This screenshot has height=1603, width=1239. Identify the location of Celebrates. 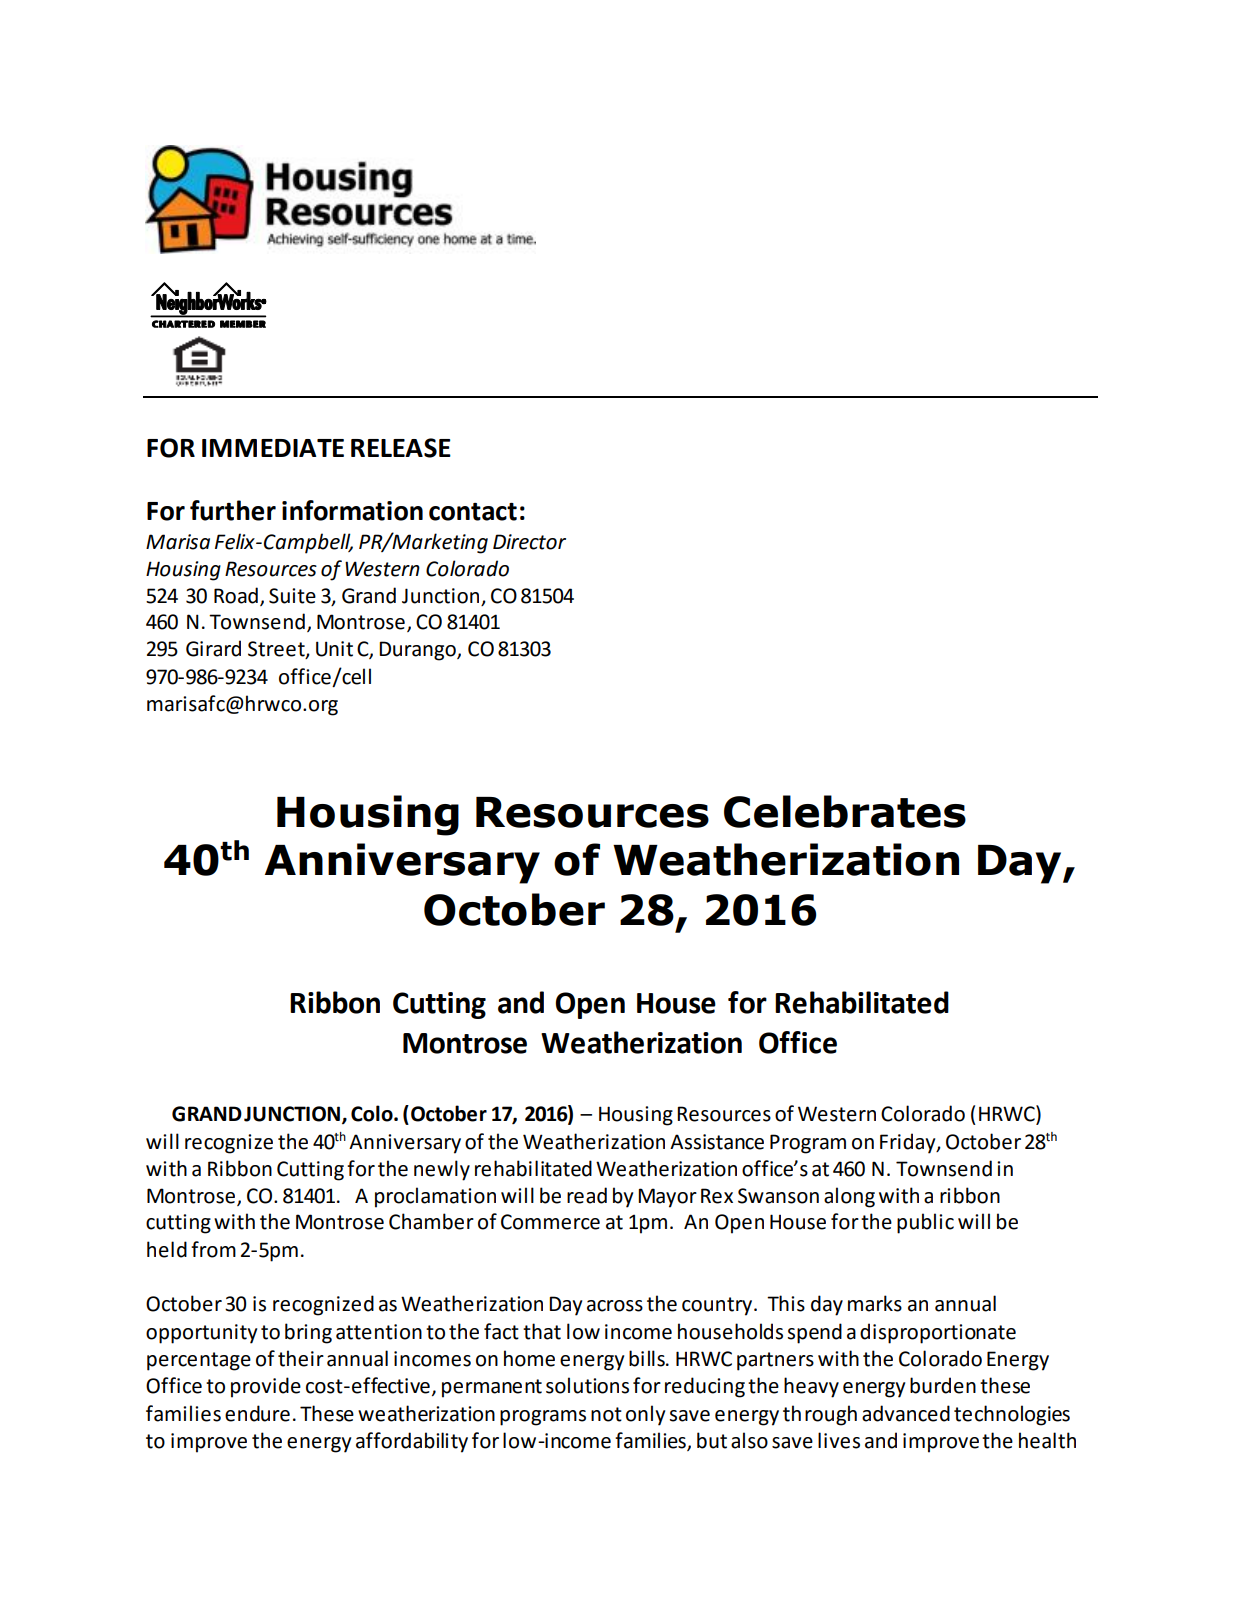
(845, 811).
